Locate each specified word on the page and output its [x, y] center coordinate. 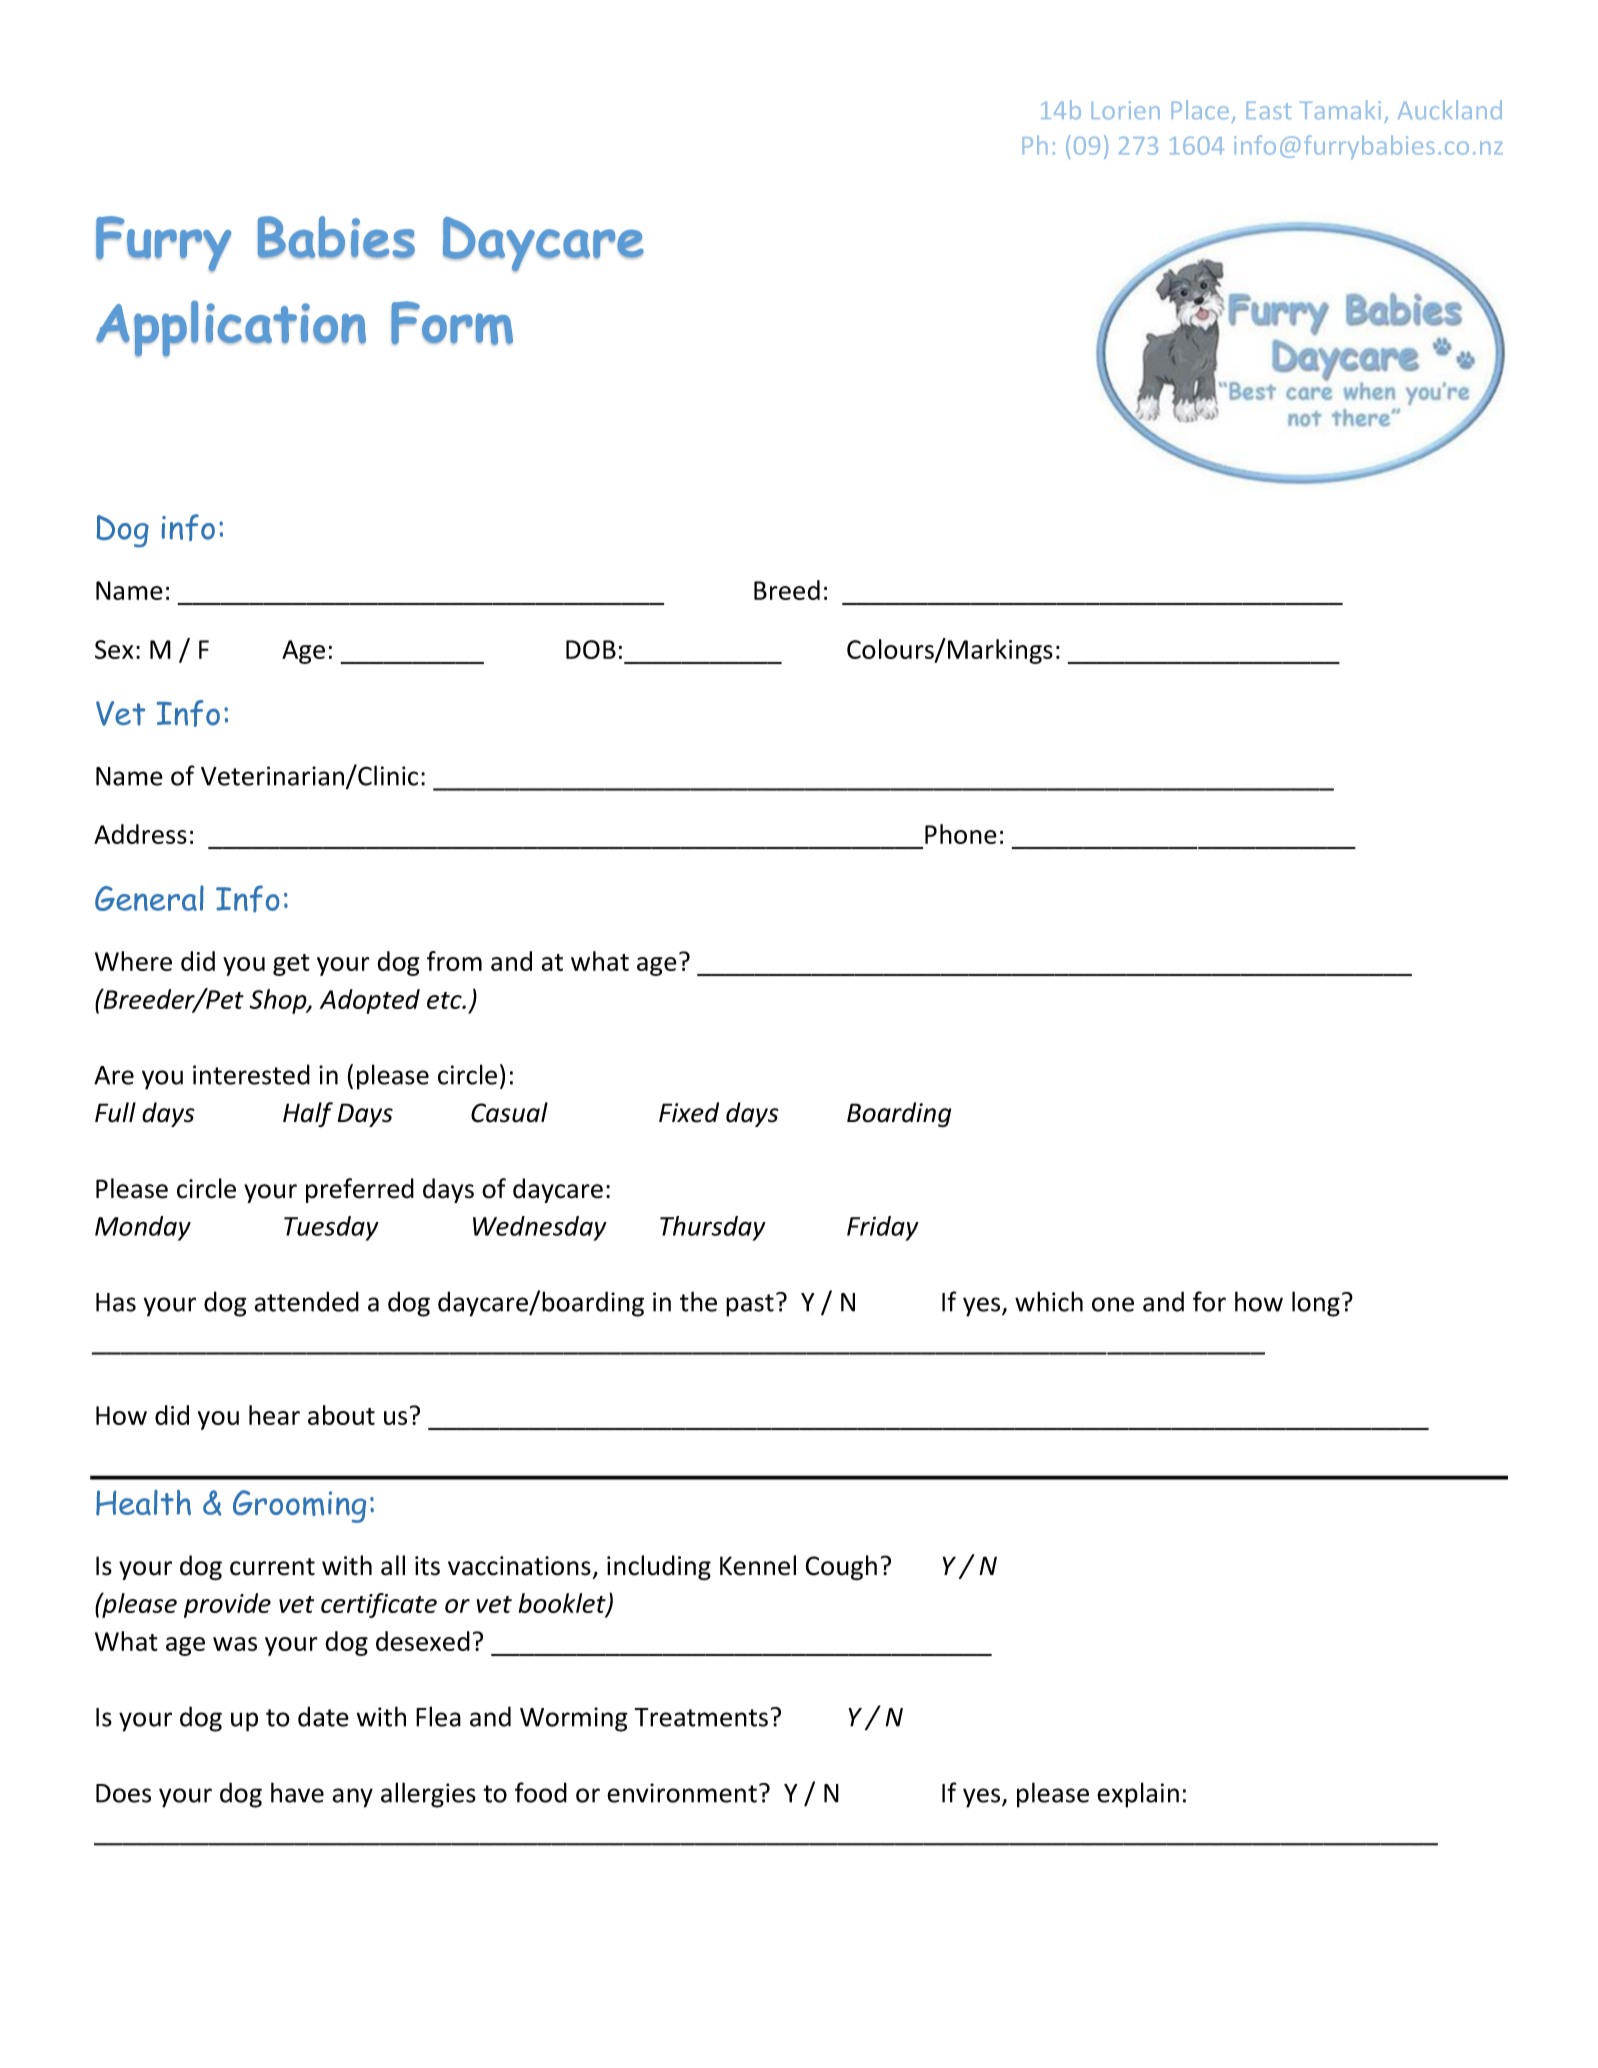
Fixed [689, 1112]
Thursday [713, 1228]
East [1269, 110]
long [1316, 1304]
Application [231, 328]
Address [140, 834]
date [323, 1716]
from [454, 961]
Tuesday [331, 1228]
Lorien [1126, 110]
